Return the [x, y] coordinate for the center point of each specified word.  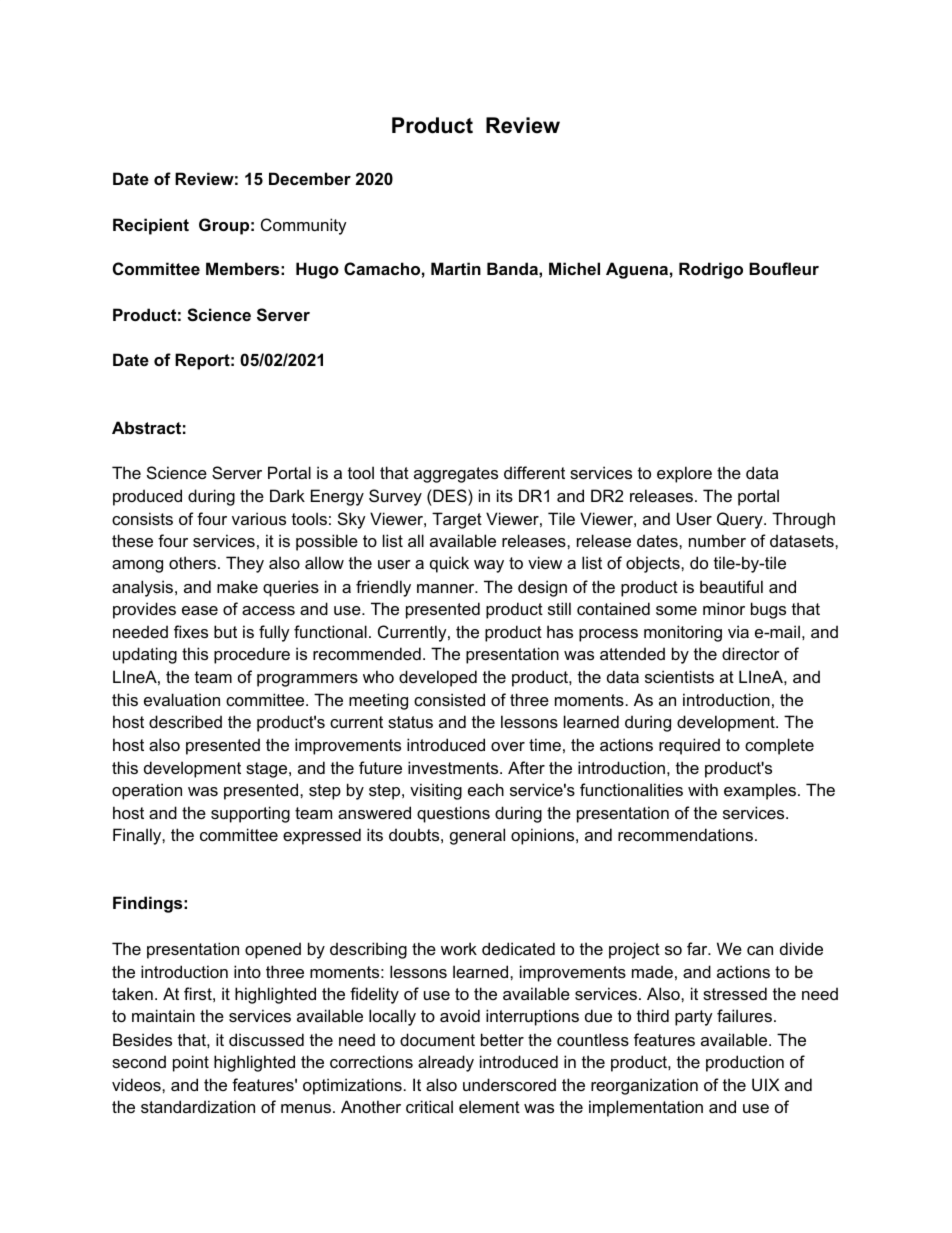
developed [438, 678]
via [738, 631]
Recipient [151, 226]
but [225, 631]
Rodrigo [711, 270]
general [477, 836]
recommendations [685, 834]
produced [147, 497]
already [446, 1063]
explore [684, 474]
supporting [250, 814]
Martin [456, 268]
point [191, 1063]
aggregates [456, 475]
